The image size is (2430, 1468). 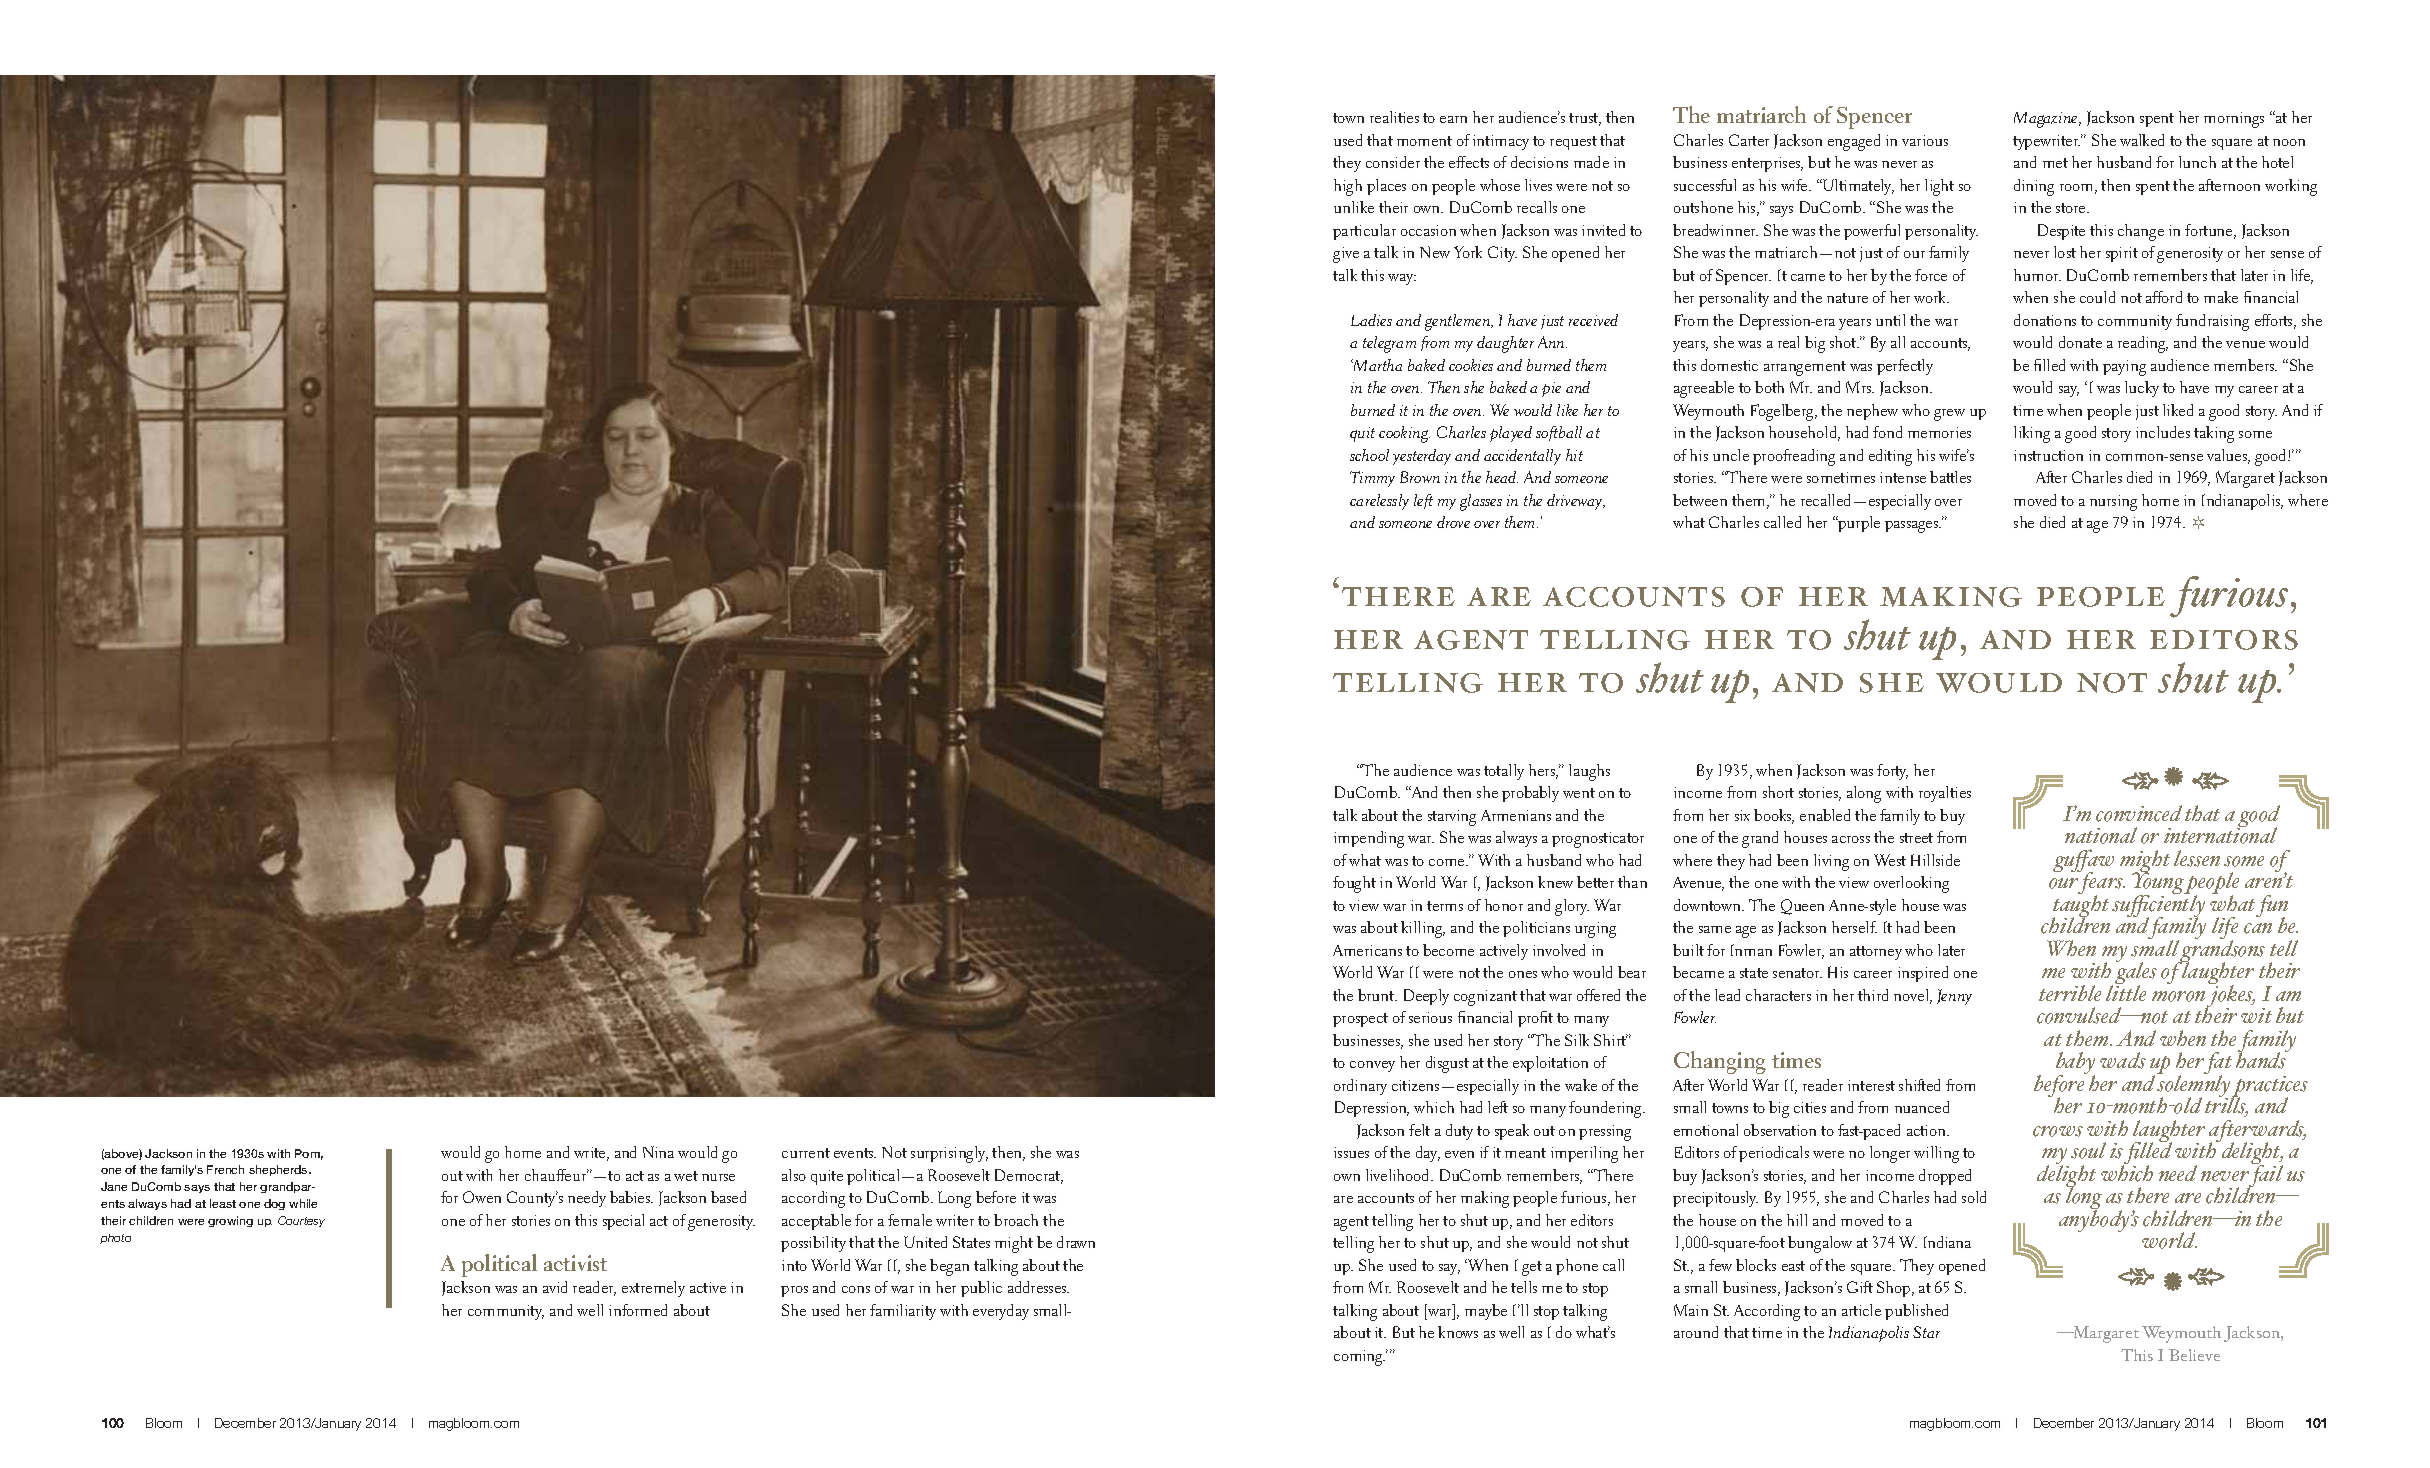 What do you see at coordinates (1504, 772) in the document?
I see `totally` at bounding box center [1504, 772].
